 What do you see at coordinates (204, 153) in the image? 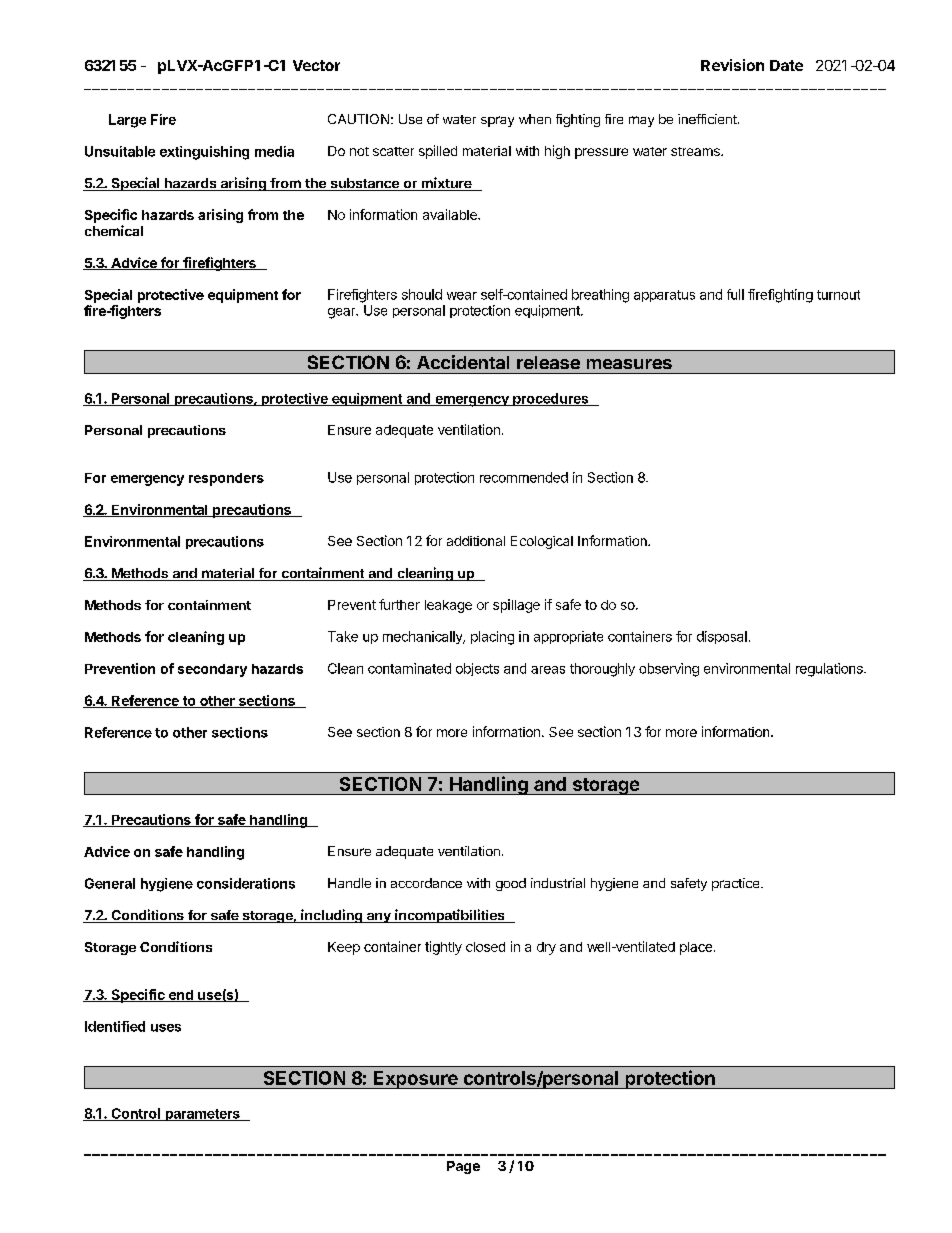
I see `extinguishing` at bounding box center [204, 153].
